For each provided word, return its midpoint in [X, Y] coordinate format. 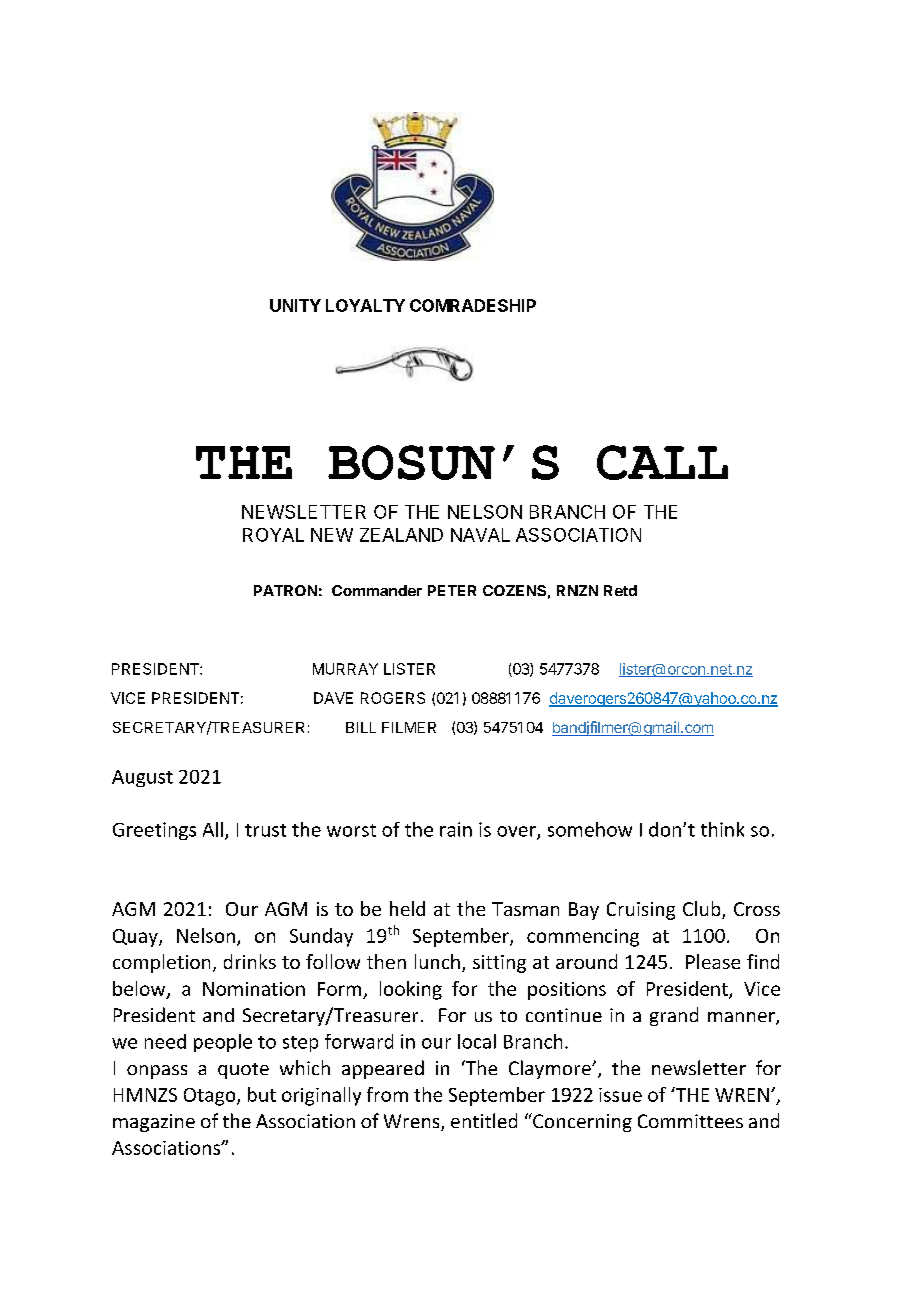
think [722, 829]
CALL [662, 462]
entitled [484, 1120]
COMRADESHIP [473, 305]
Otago [211, 1097]
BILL [361, 727]
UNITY [295, 305]
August [142, 778]
